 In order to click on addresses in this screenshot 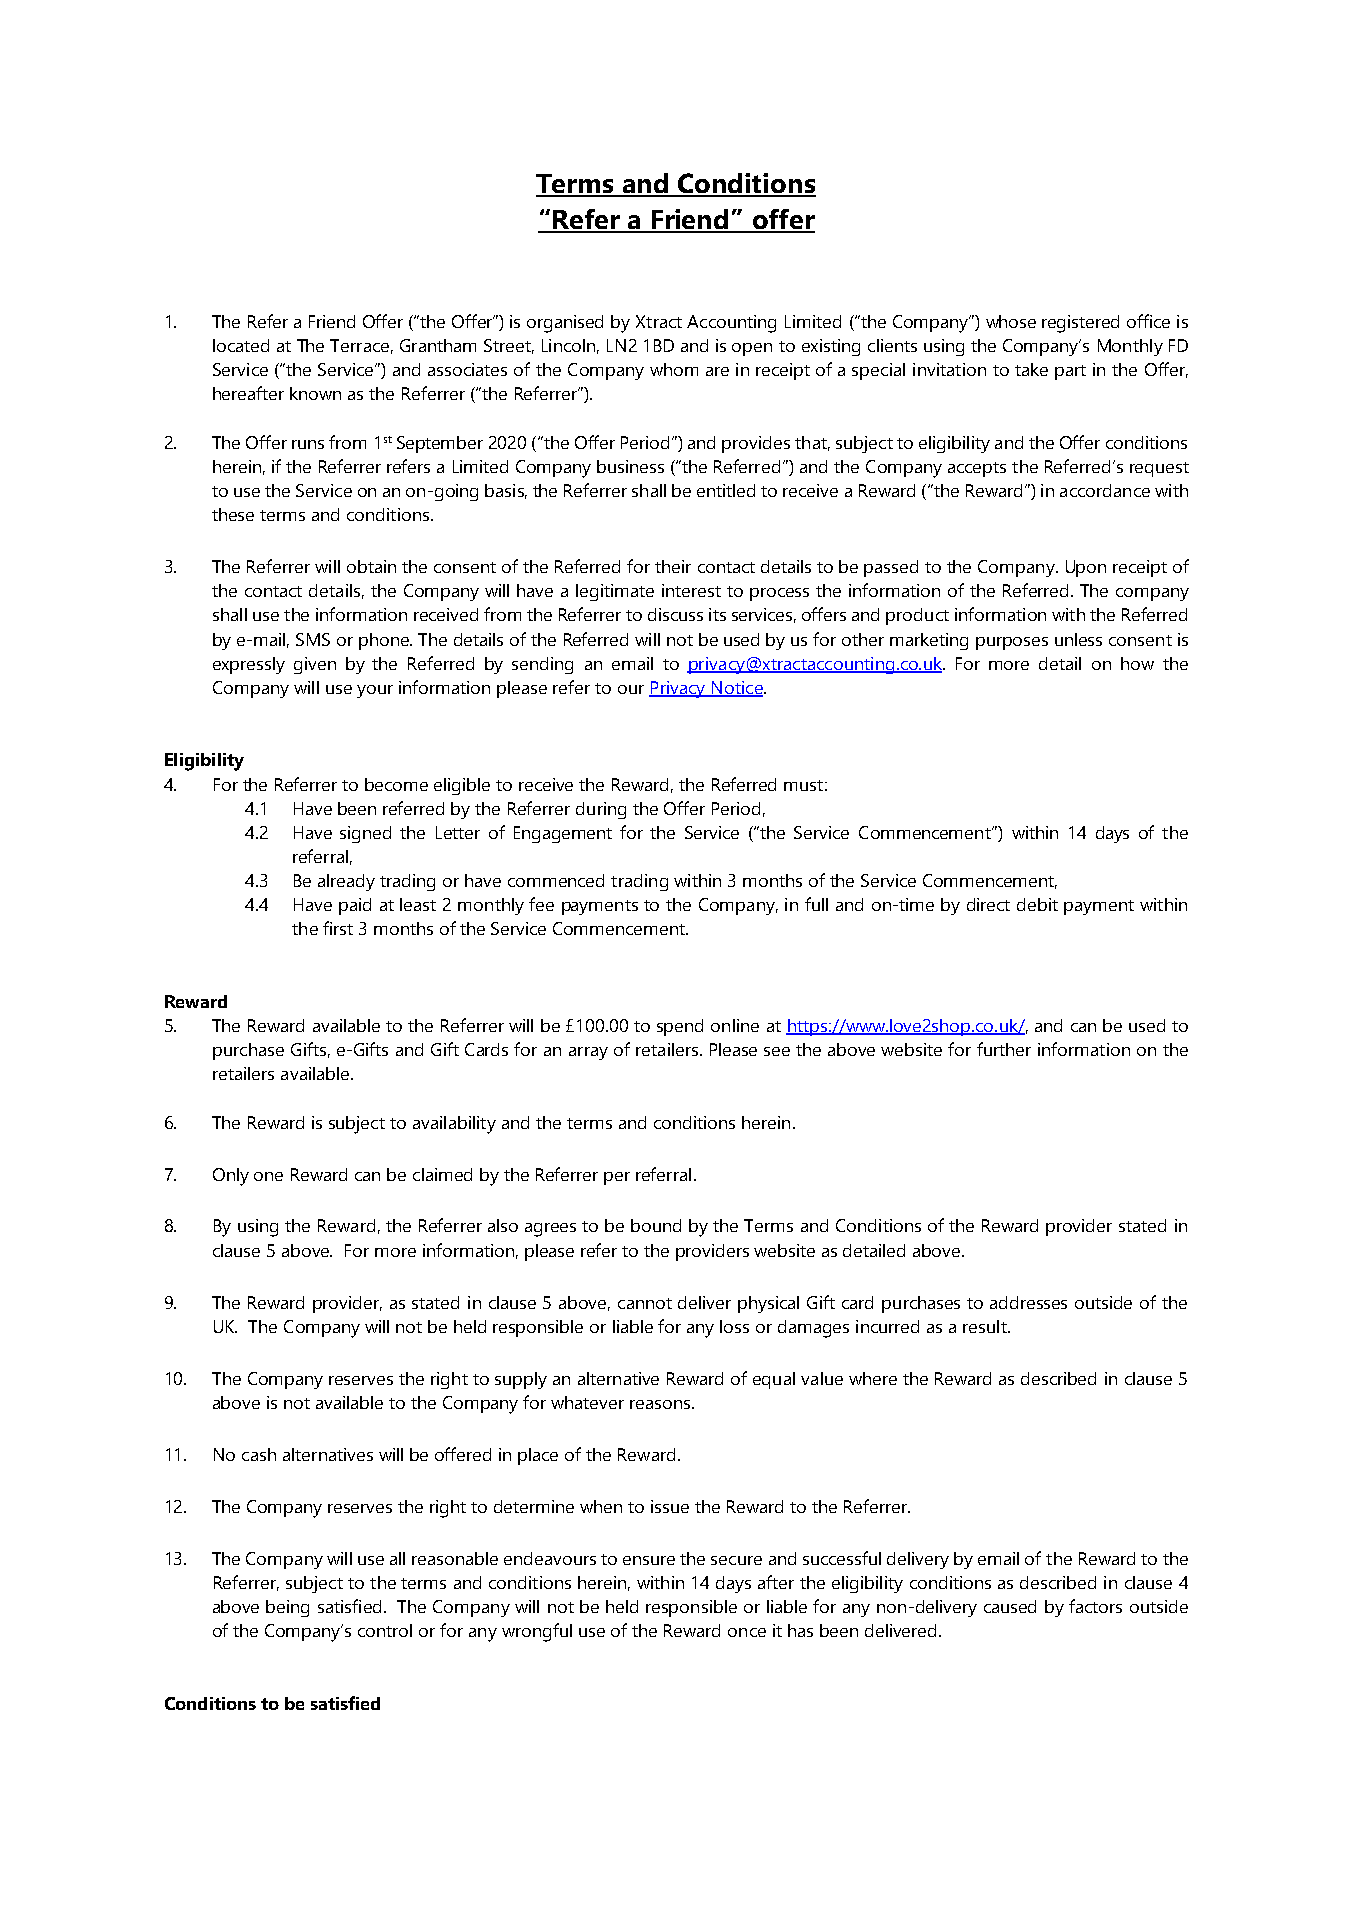, I will do `click(1028, 1302)`.
